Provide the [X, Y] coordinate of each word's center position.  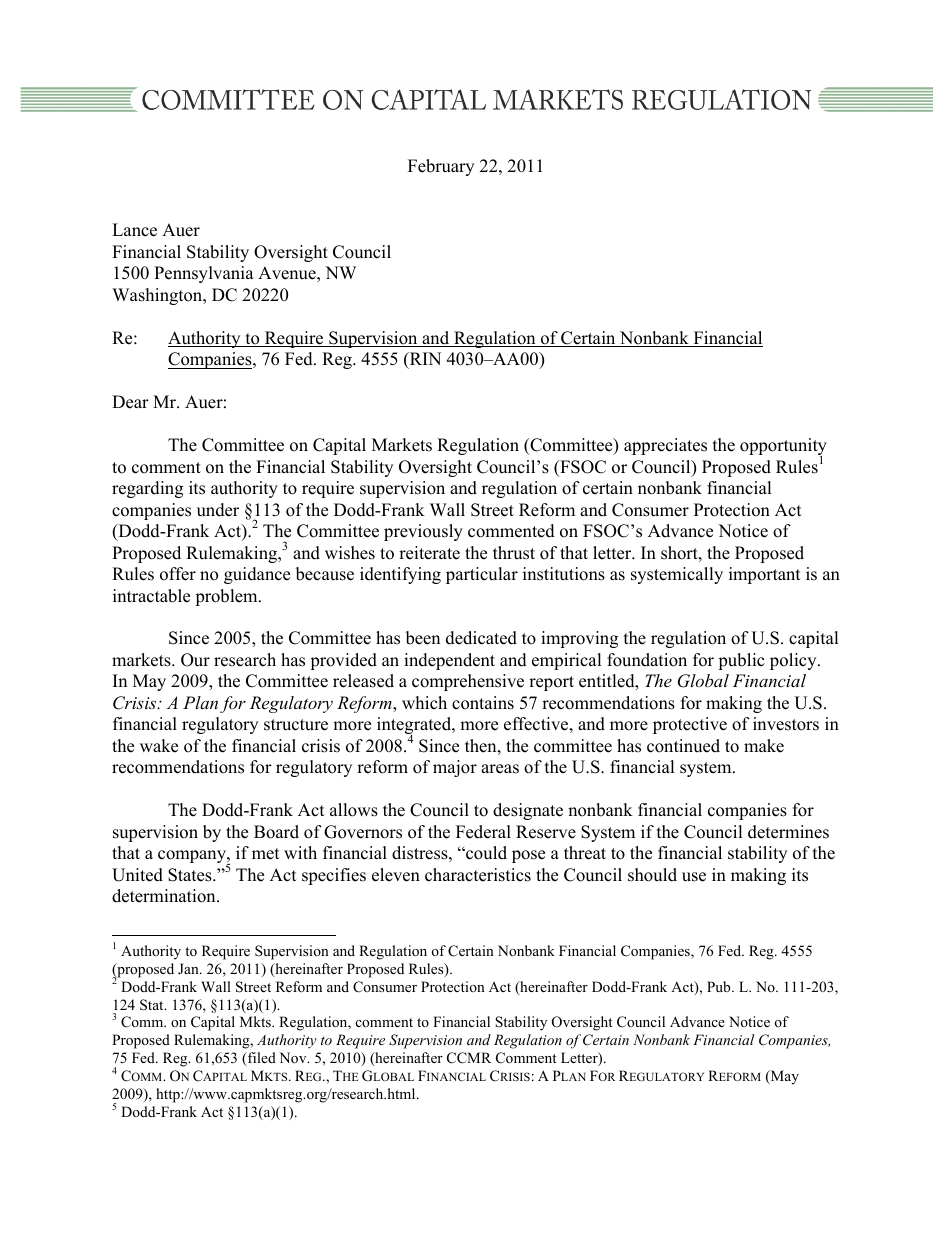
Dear [130, 402]
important [765, 575]
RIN [424, 358]
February [441, 167]
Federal [483, 832]
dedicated [481, 638]
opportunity [783, 448]
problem [227, 597]
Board [276, 832]
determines [788, 832]
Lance [134, 230]
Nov [294, 1057]
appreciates [665, 446]
